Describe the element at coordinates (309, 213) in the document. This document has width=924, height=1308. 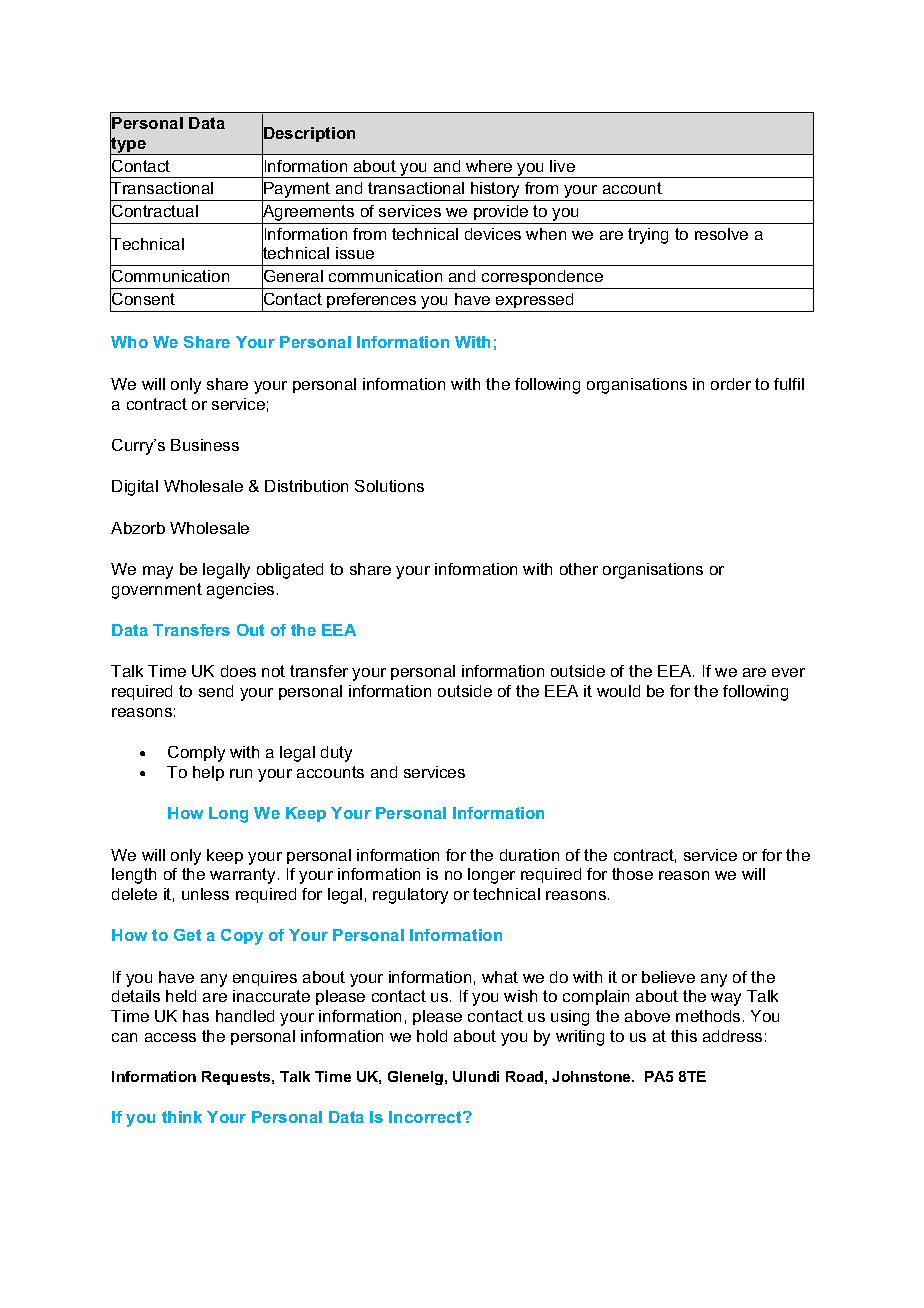
I see `Agreements` at that location.
